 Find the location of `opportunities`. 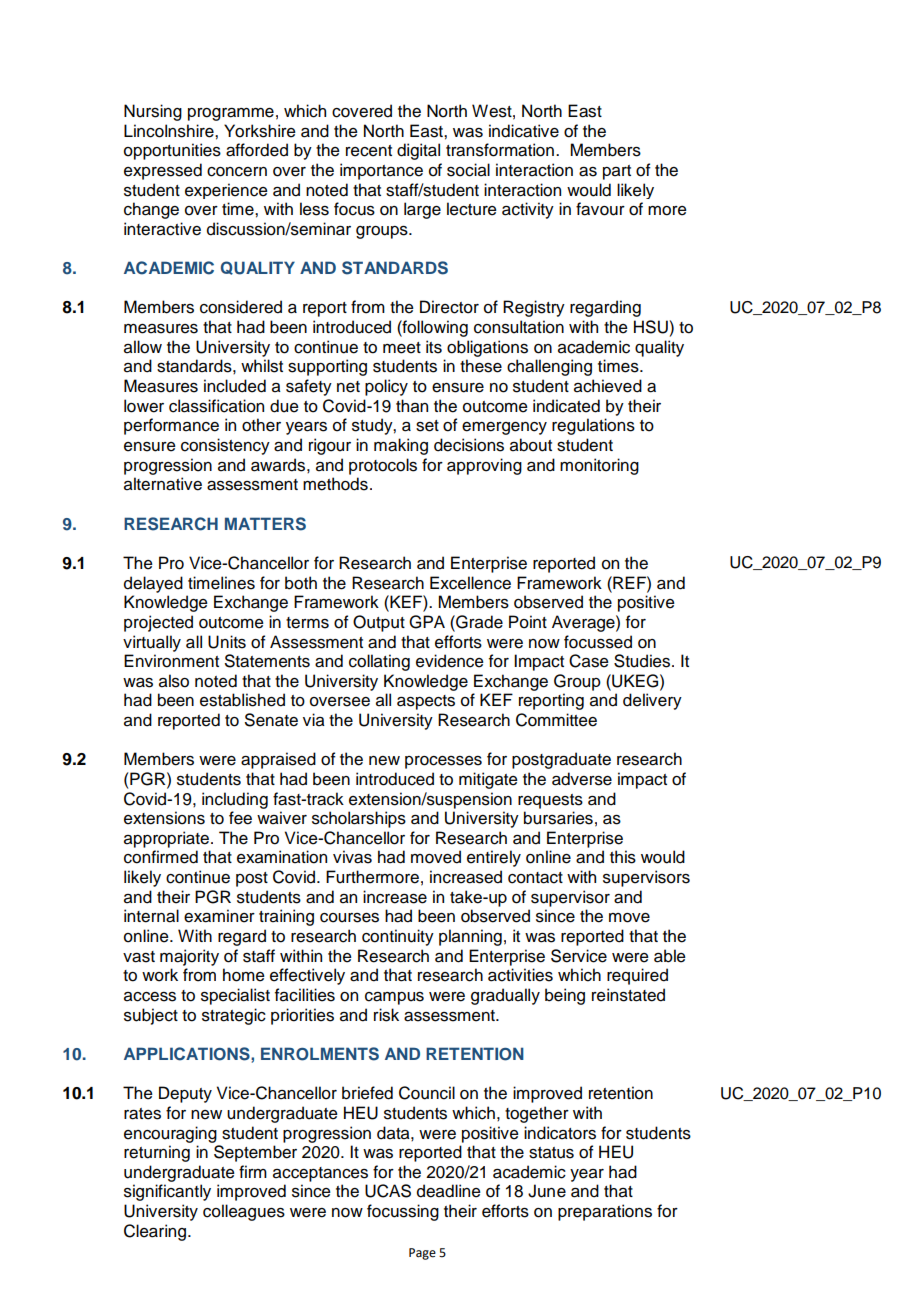

opportunities is located at coordinates (172, 151).
